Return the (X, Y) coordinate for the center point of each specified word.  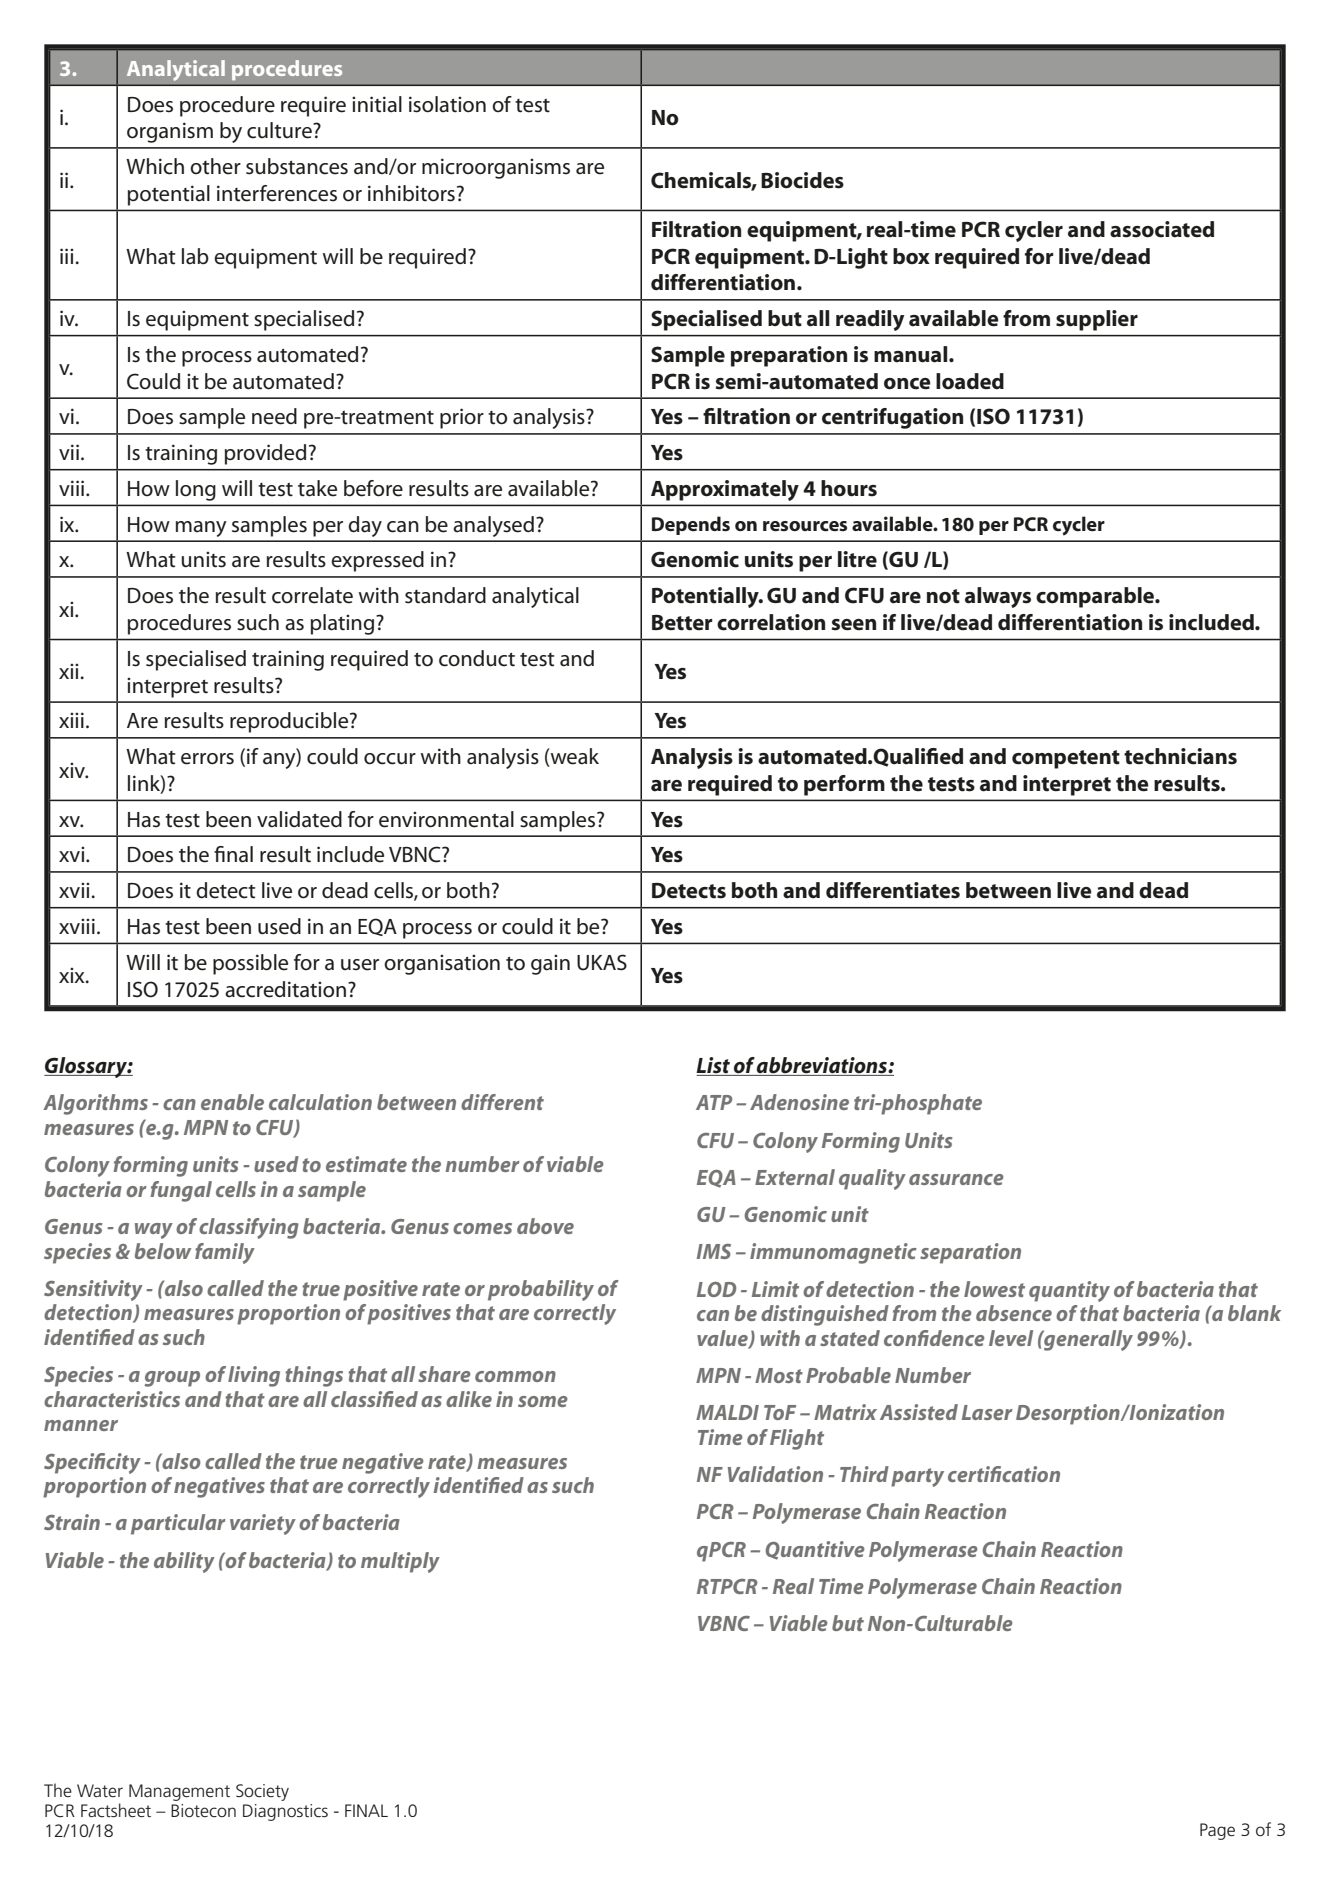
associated (1162, 229)
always (998, 597)
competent (1066, 759)
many (201, 529)
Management (179, 1792)
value (723, 1339)
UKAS (602, 962)
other (215, 166)
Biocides (802, 180)
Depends (691, 525)
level (1011, 1338)
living (254, 1376)
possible (250, 964)
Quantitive (815, 1550)
